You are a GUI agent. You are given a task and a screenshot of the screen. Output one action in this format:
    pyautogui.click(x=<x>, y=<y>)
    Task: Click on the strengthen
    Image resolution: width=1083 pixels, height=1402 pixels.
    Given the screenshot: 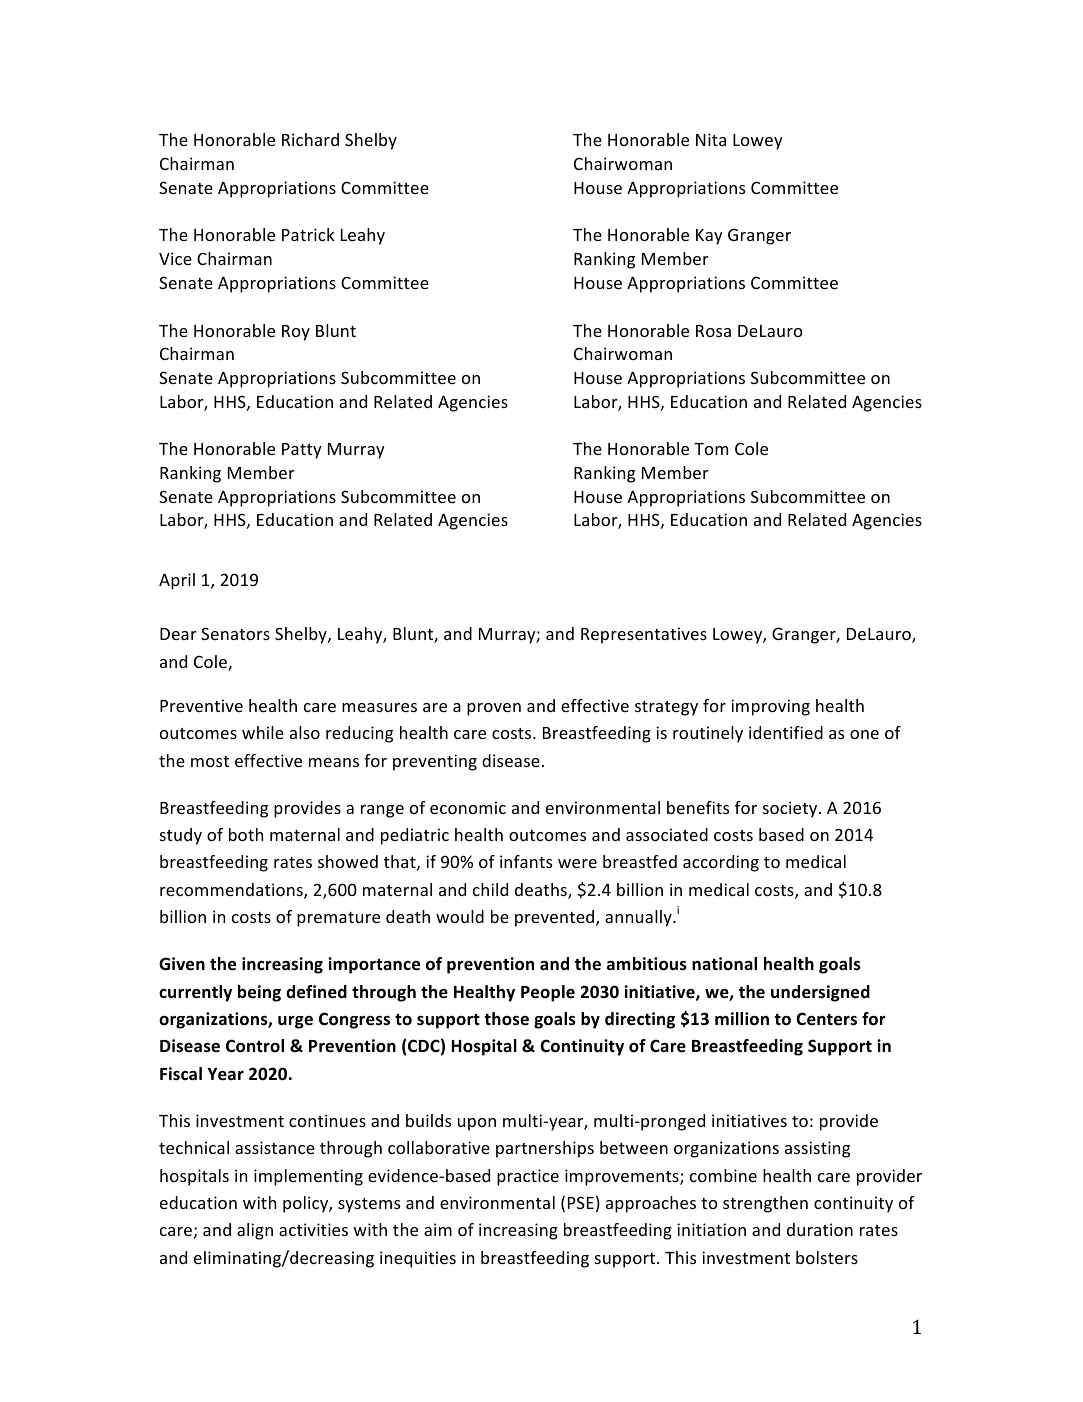 What is the action you would take?
    pyautogui.click(x=765, y=1204)
